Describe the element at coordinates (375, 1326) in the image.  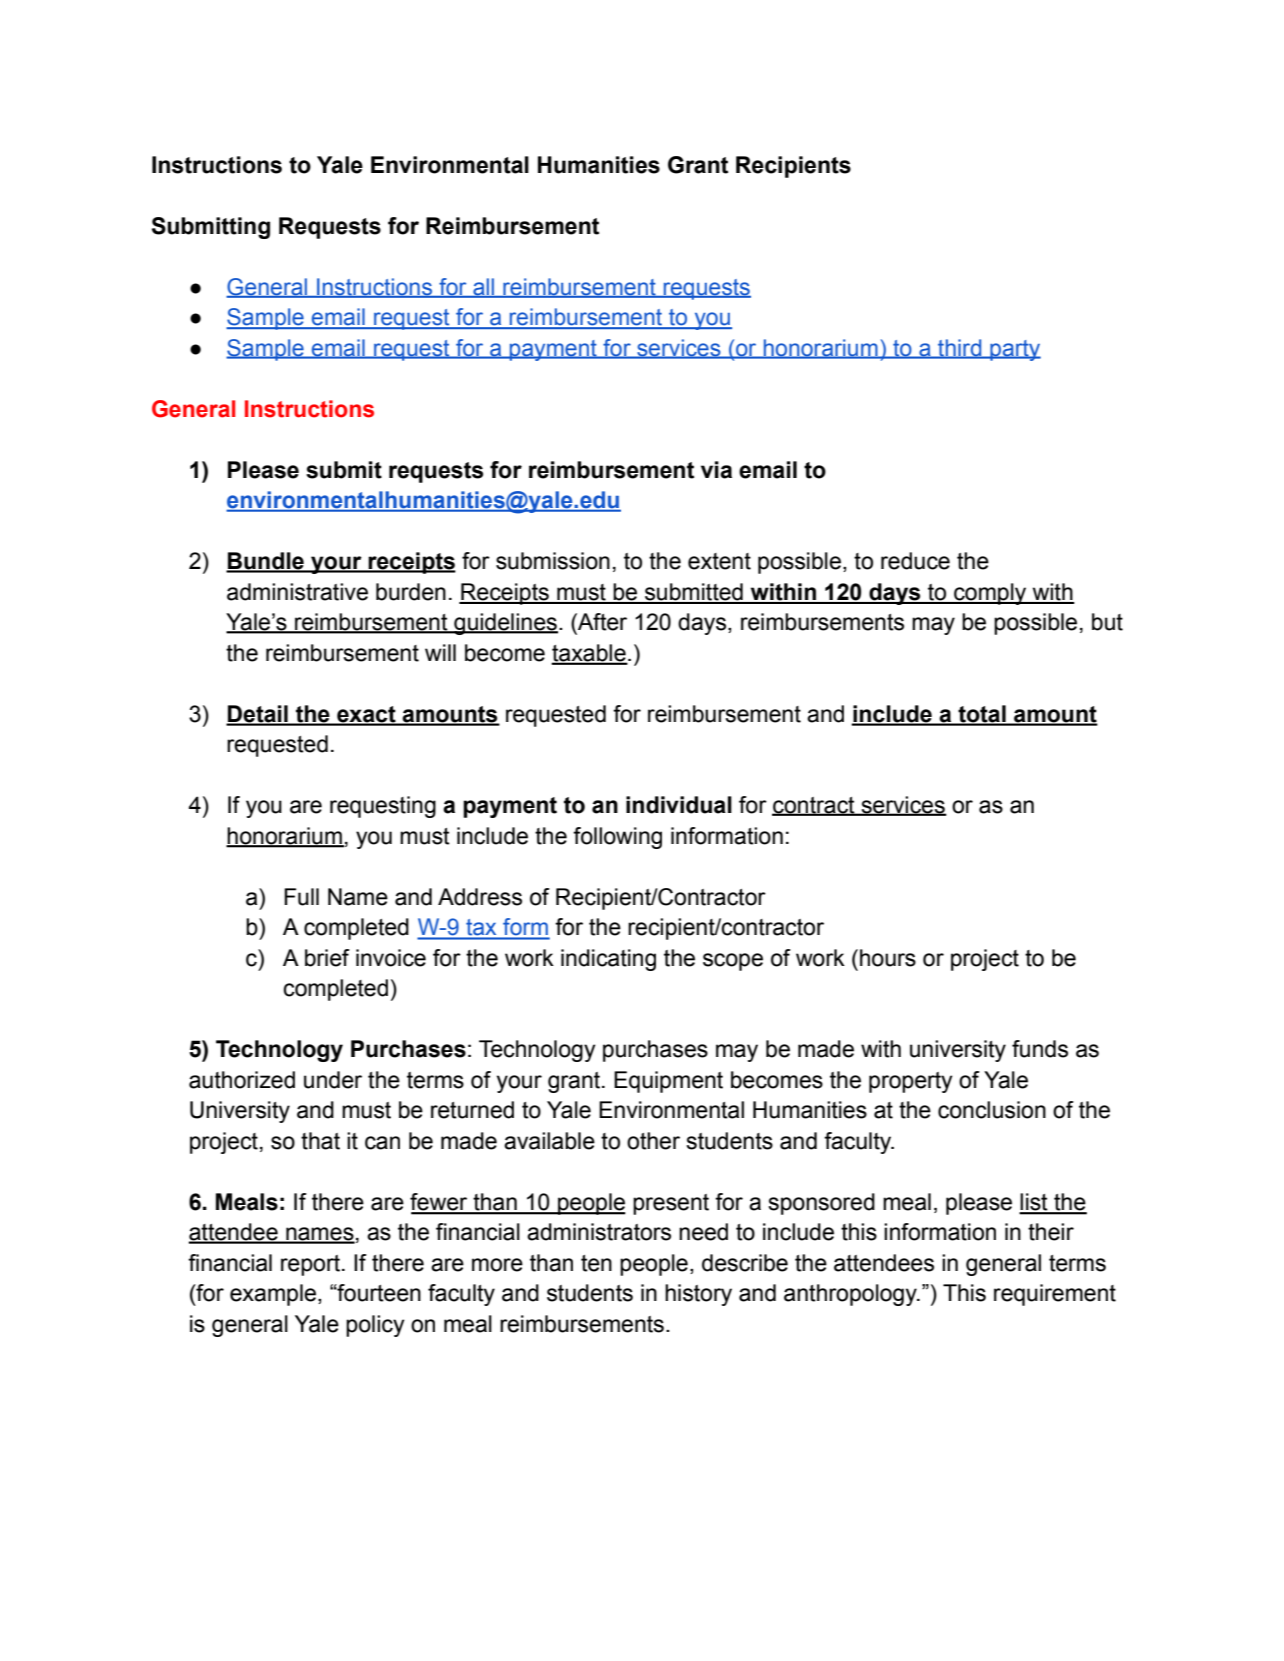
I see `policy` at that location.
